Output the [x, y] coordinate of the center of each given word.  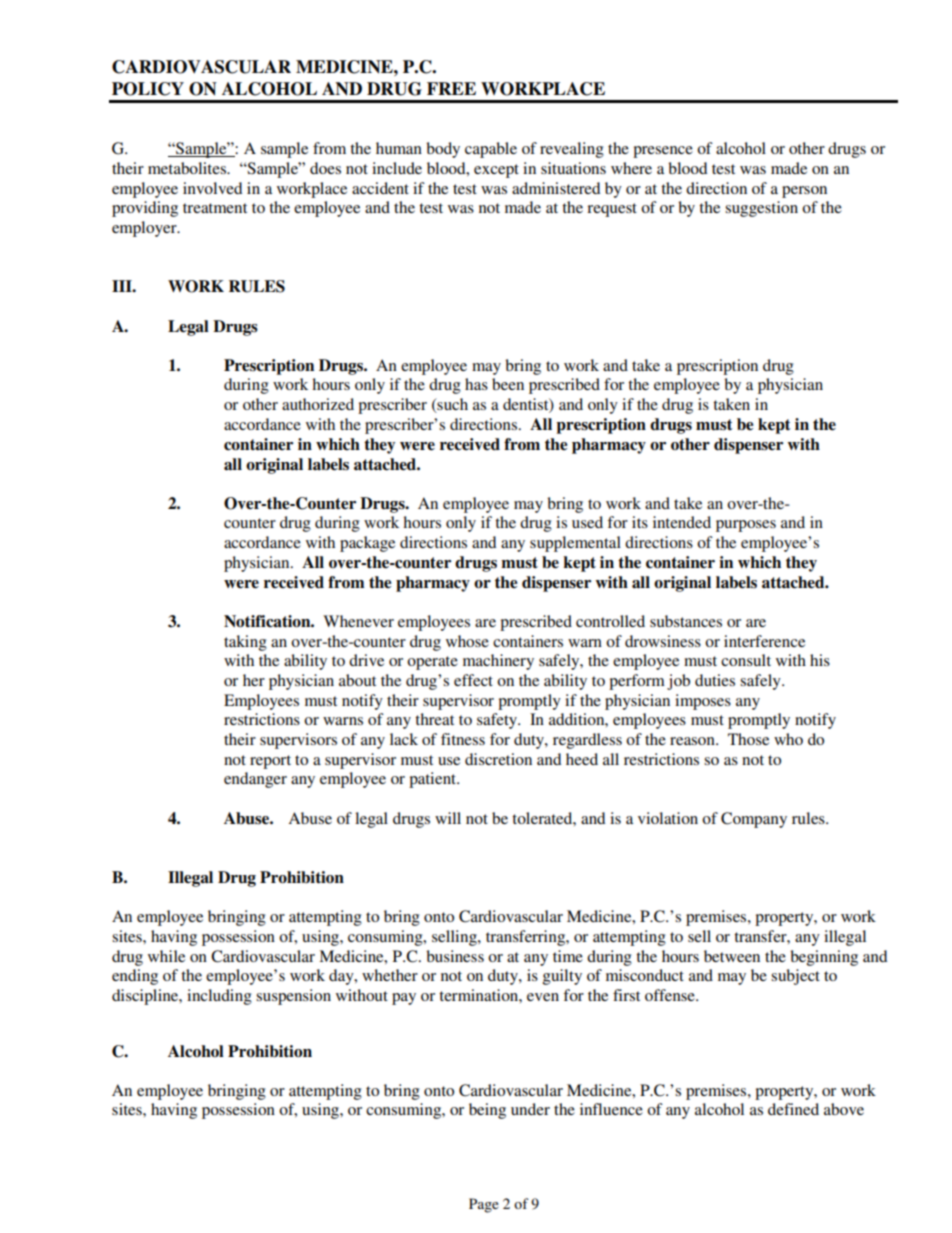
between [732, 956]
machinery [498, 662]
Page [484, 1205]
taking [245, 643]
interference [764, 641]
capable [491, 150]
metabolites [188, 168]
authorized [318, 404]
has [476, 384]
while [166, 956]
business [455, 956]
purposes [746, 526]
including [219, 997]
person [804, 192]
